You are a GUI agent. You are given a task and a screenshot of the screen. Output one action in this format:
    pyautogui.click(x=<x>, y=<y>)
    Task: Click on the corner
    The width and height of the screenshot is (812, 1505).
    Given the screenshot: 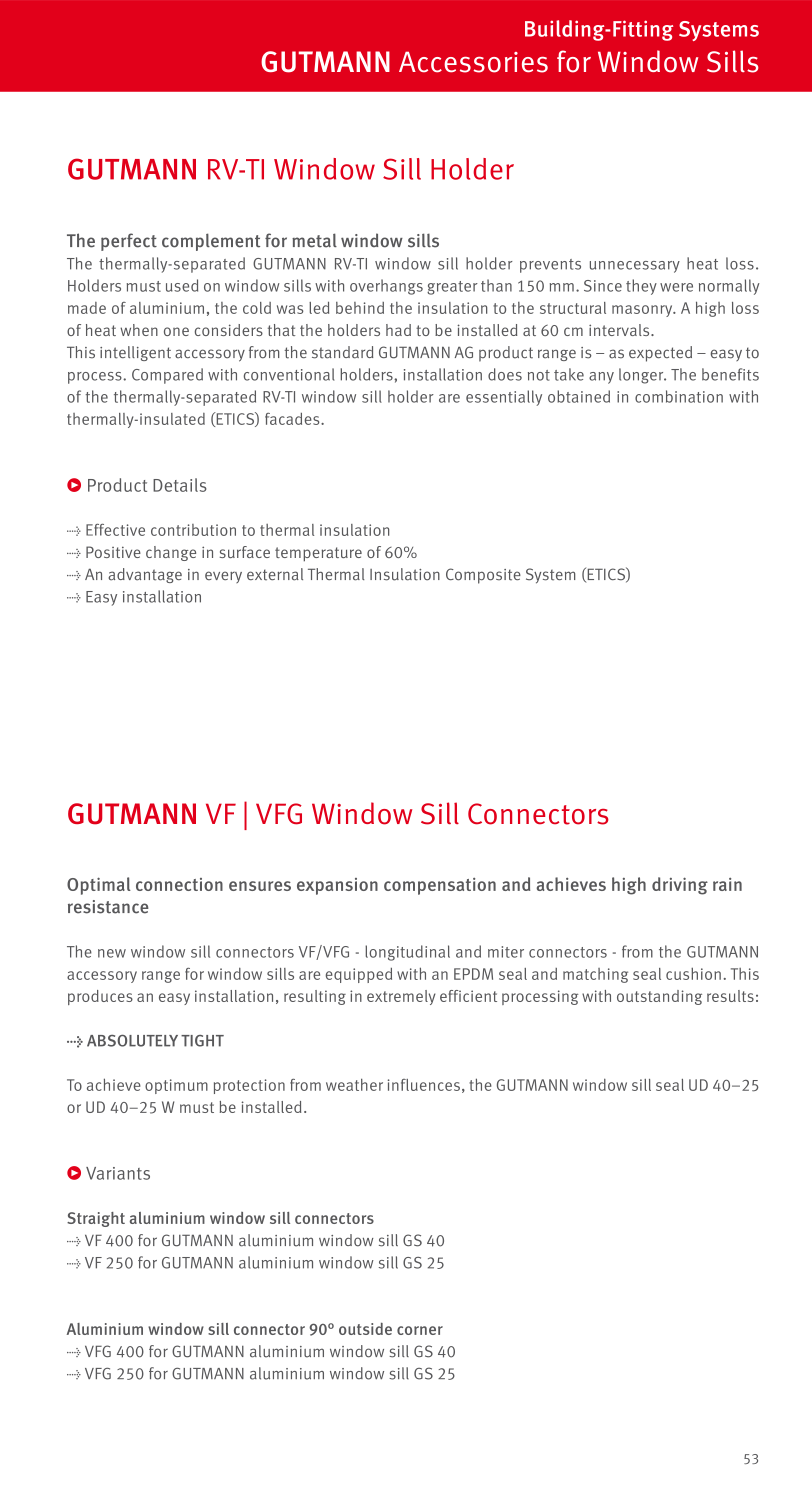 What is the action you would take?
    pyautogui.click(x=420, y=1330)
